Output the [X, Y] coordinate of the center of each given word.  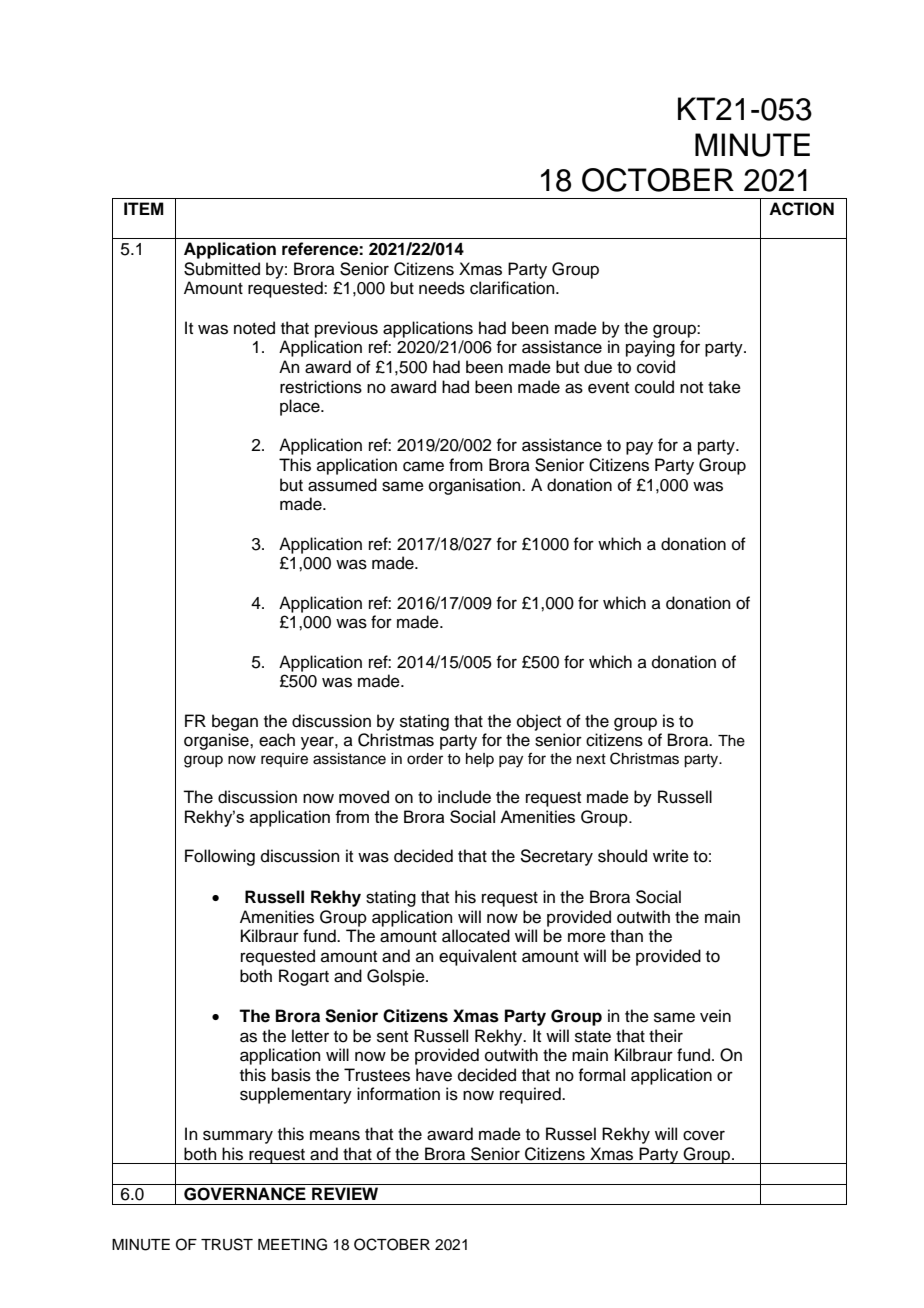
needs [442, 288]
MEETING [292, 1244]
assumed [342, 485]
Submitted [222, 269]
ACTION [801, 209]
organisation [476, 486]
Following [220, 857]
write [671, 856]
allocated [476, 936]
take [724, 387]
